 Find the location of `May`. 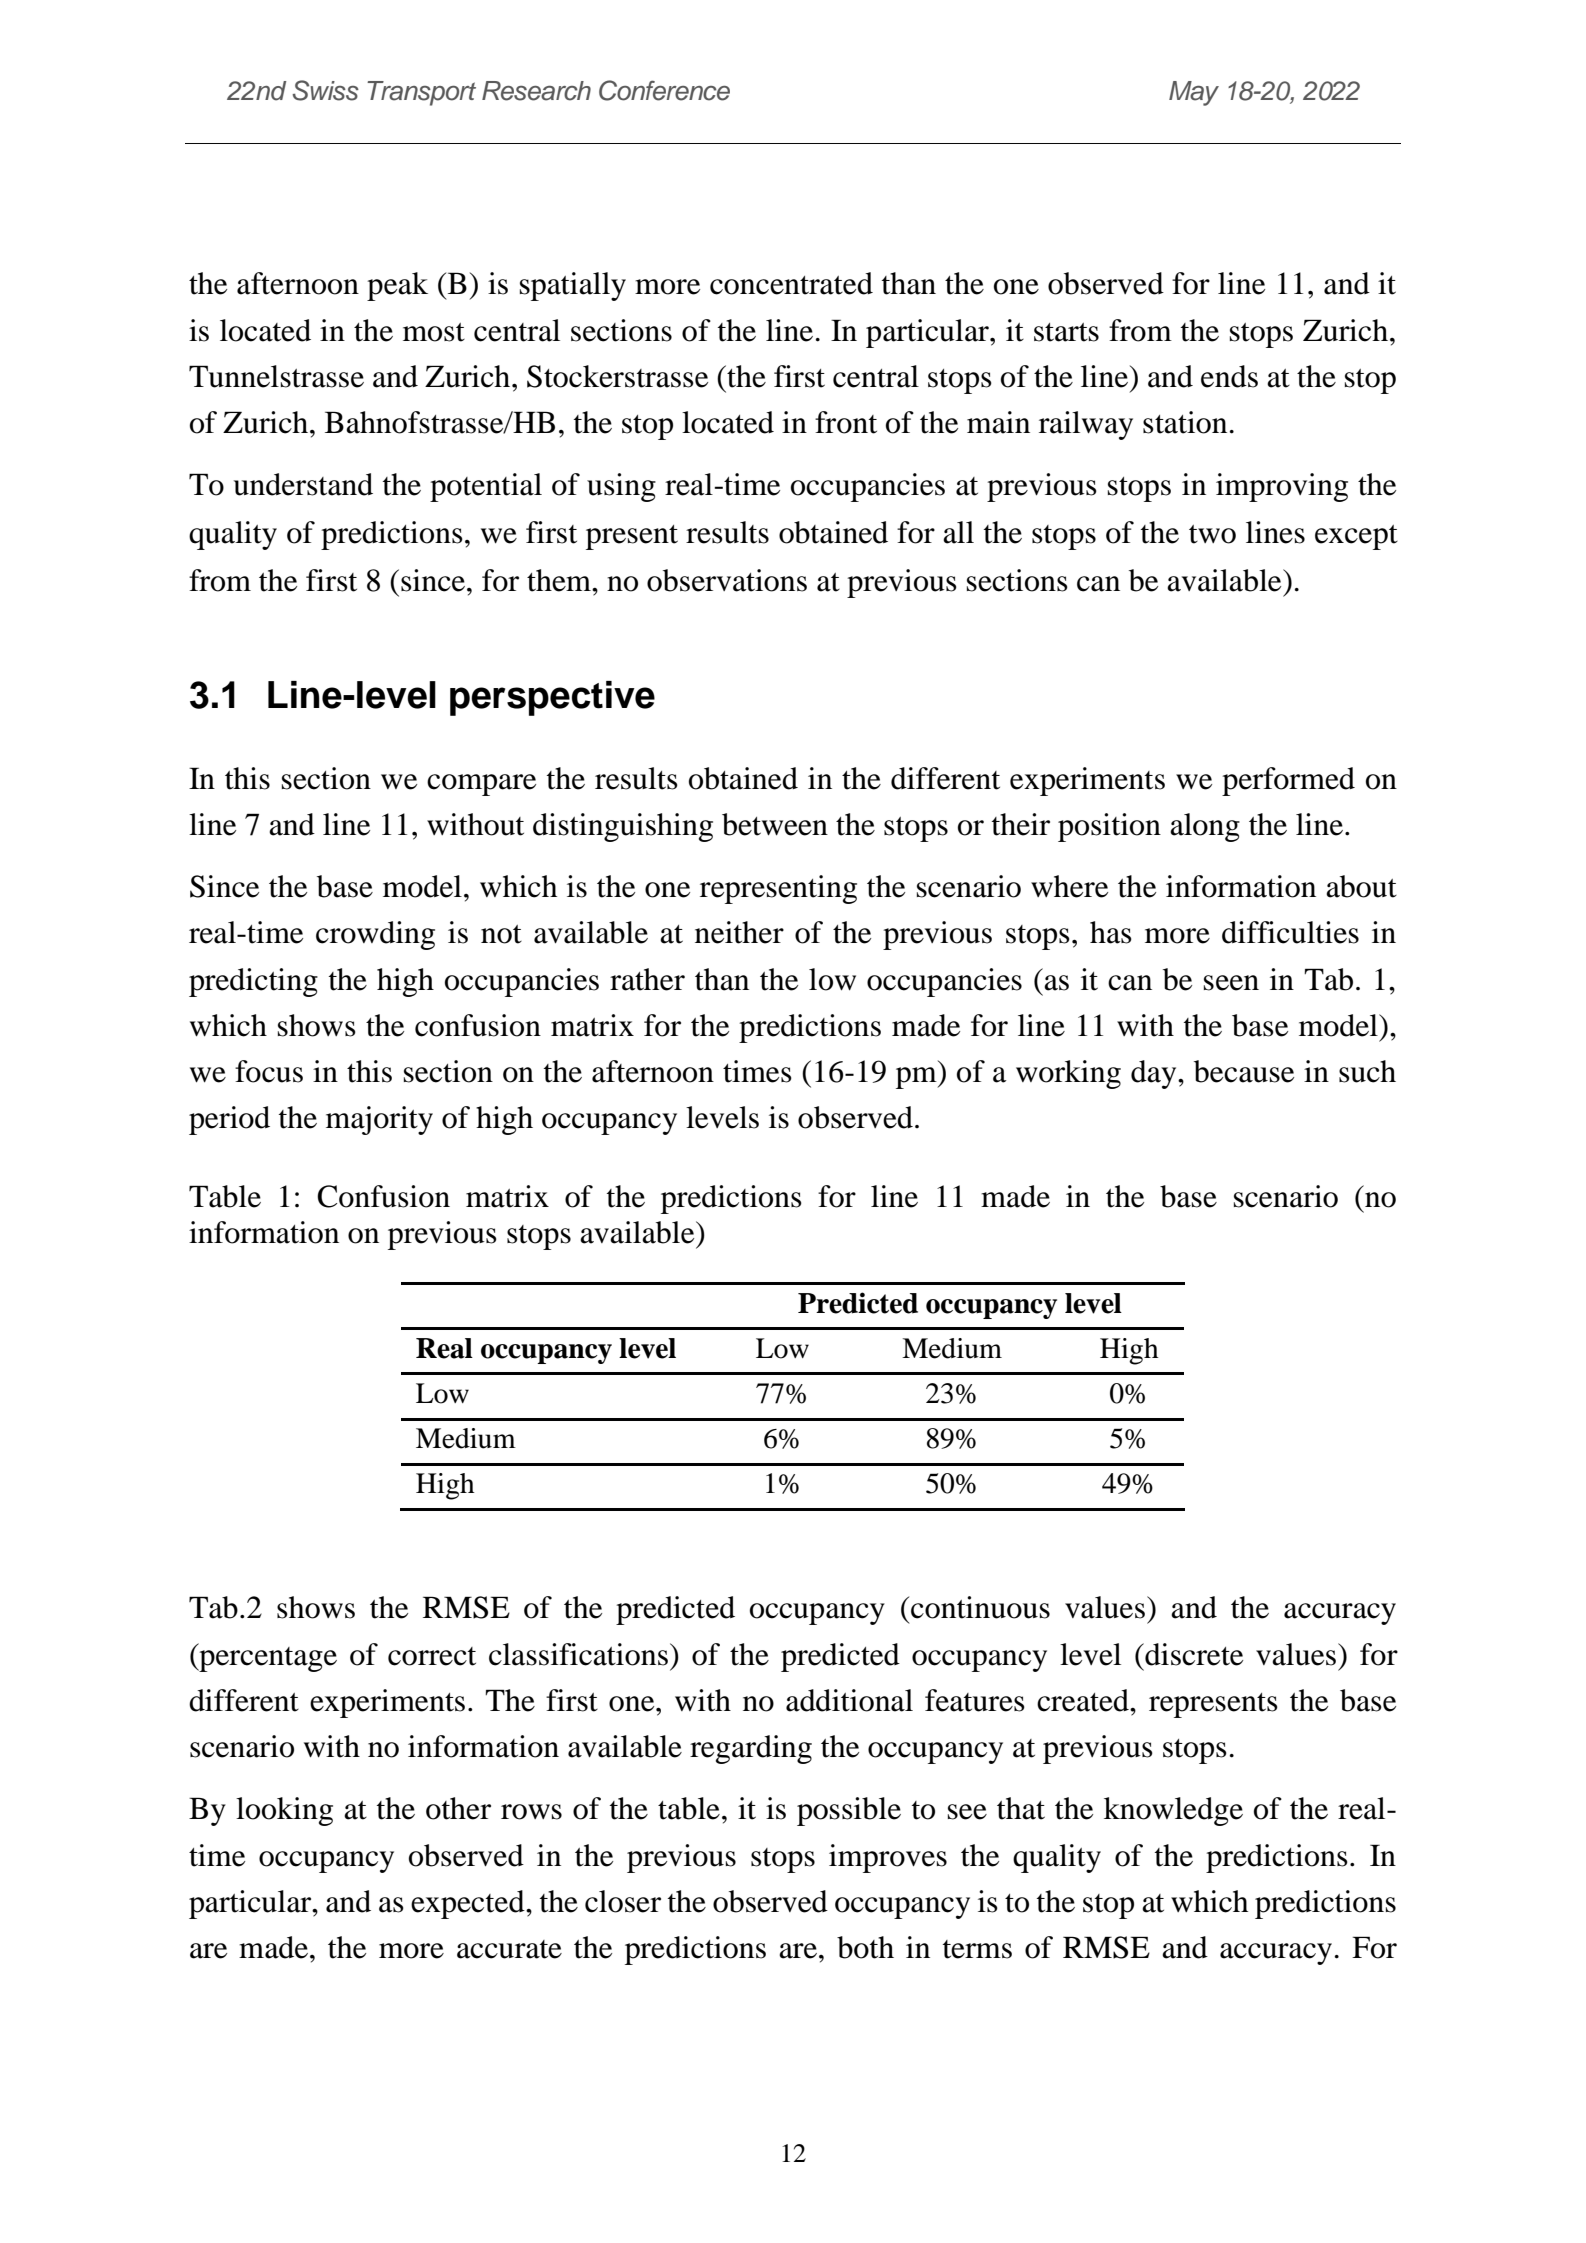

May is located at coordinates (1194, 93).
